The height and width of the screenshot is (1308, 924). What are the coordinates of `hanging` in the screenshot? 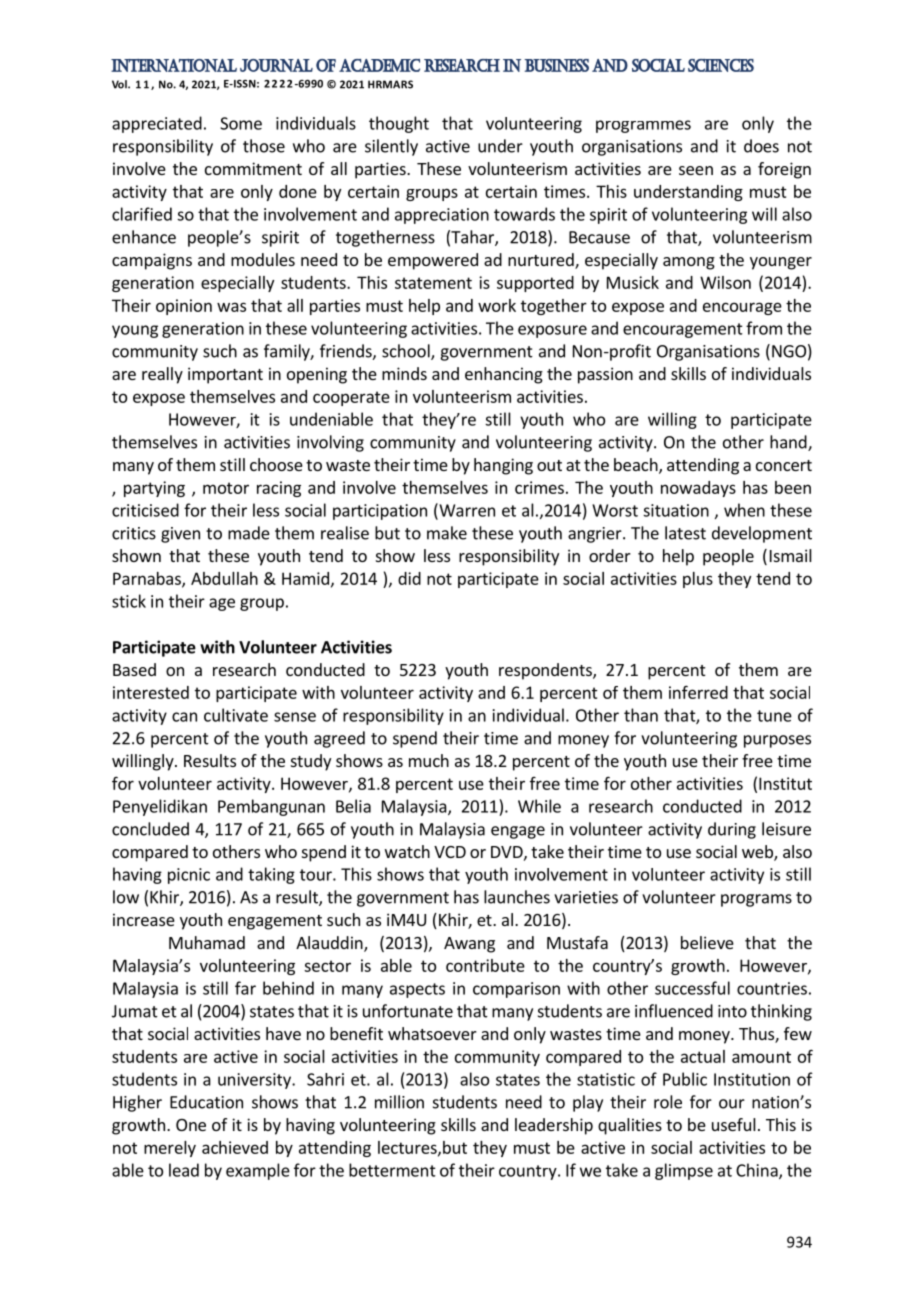 It's located at (503, 466).
